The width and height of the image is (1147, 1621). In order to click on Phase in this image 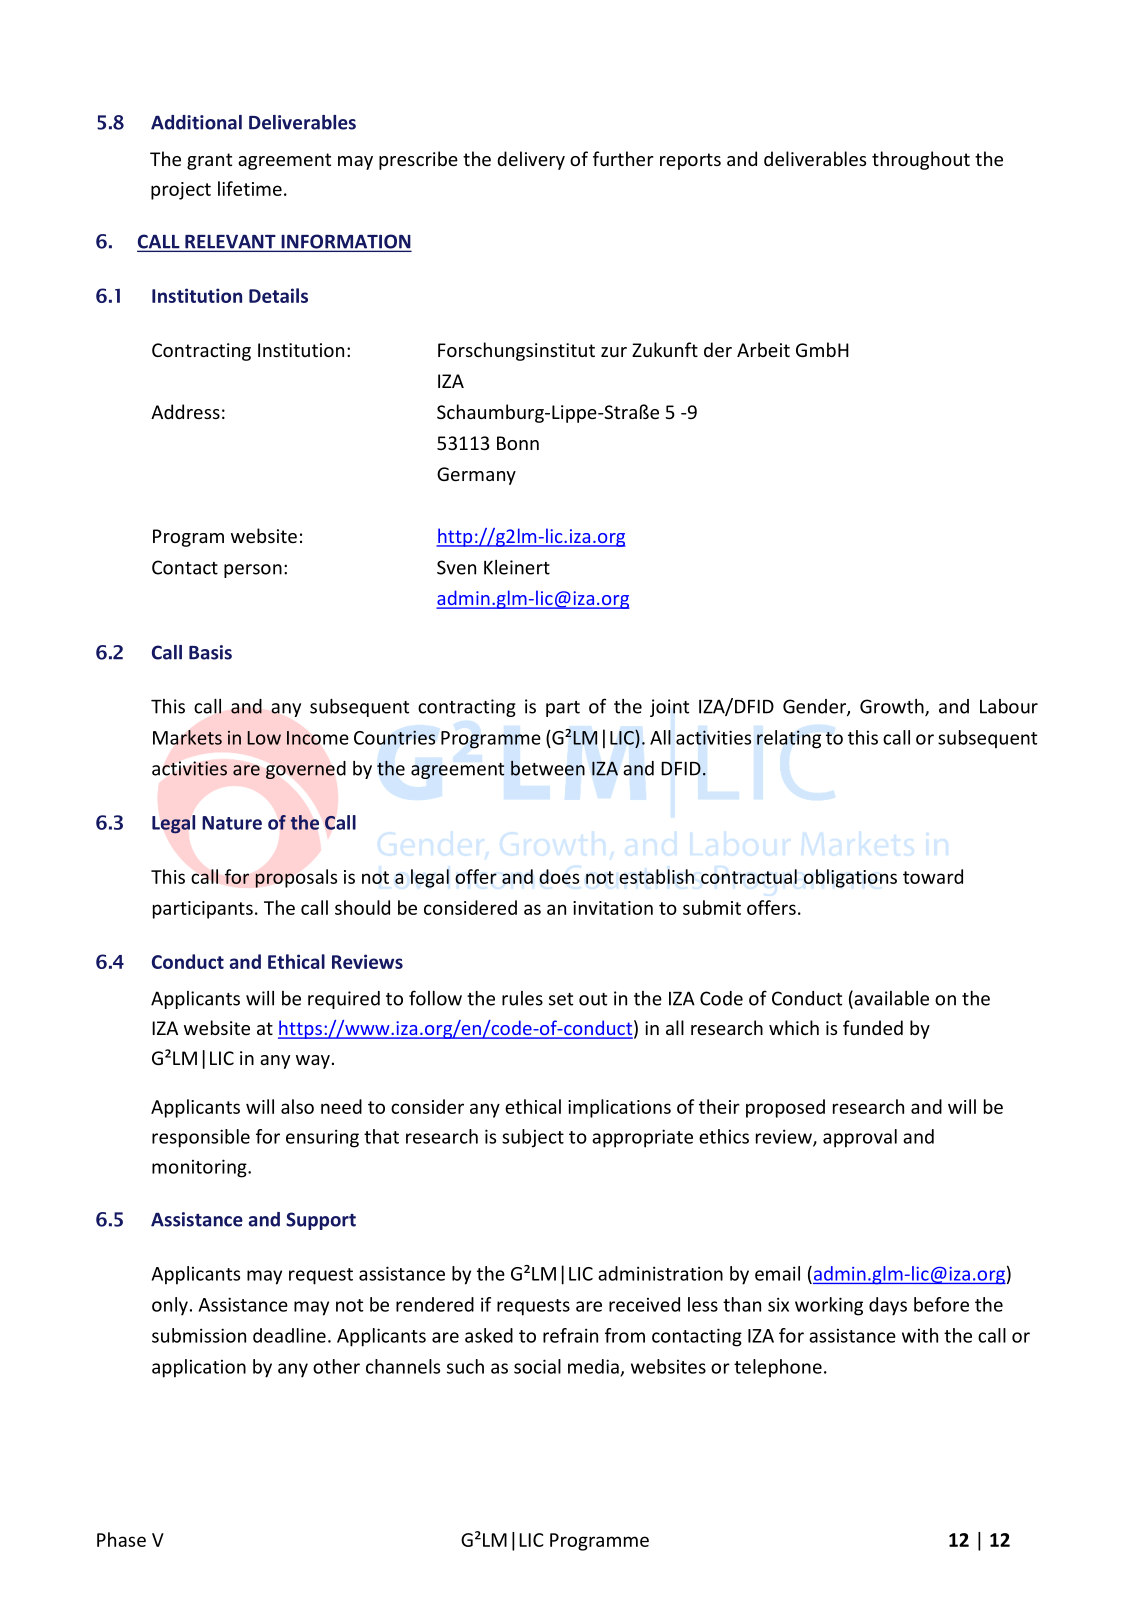, I will do `click(121, 1539)`.
